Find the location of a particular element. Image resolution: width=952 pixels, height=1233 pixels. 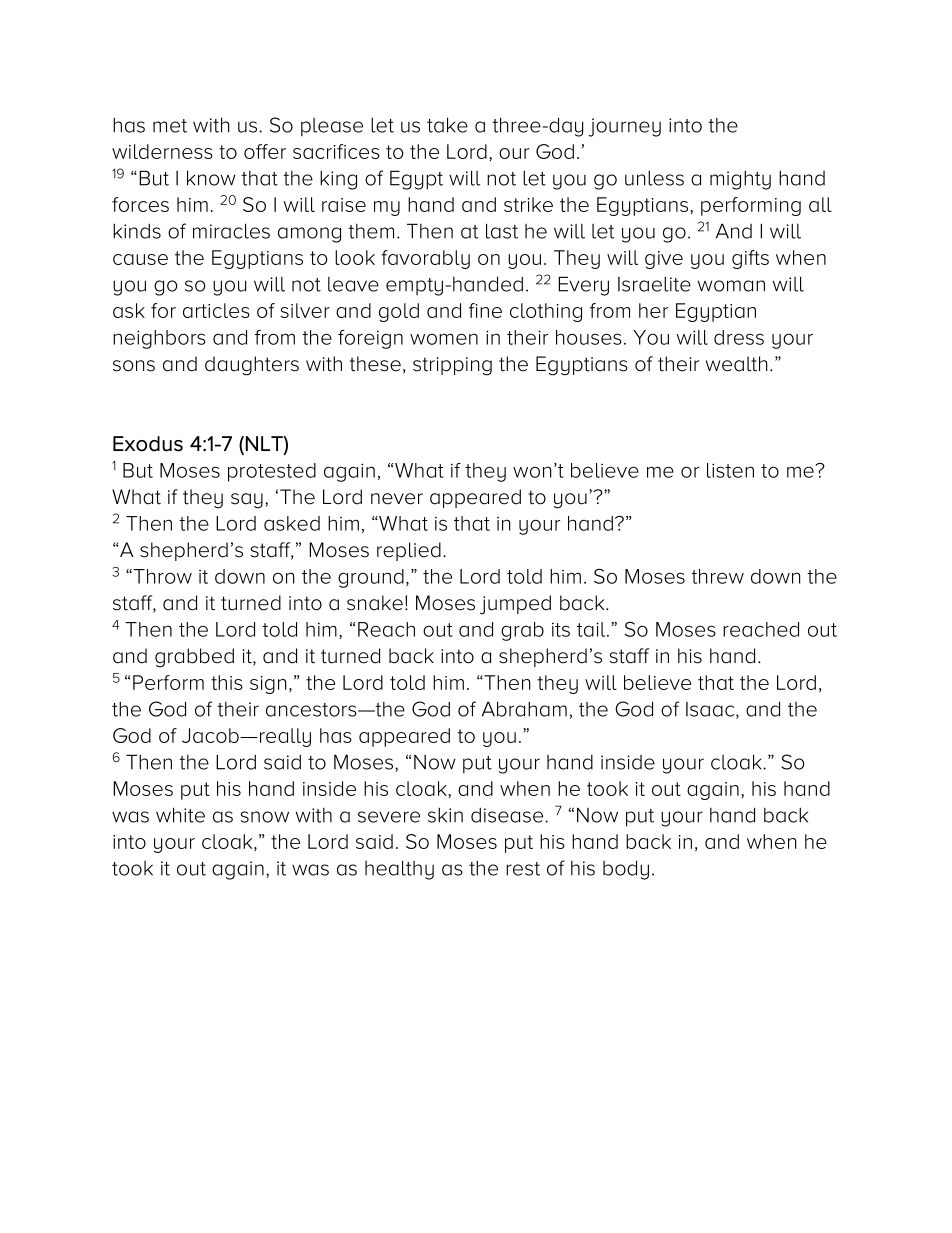

skin is located at coordinates (445, 815).
